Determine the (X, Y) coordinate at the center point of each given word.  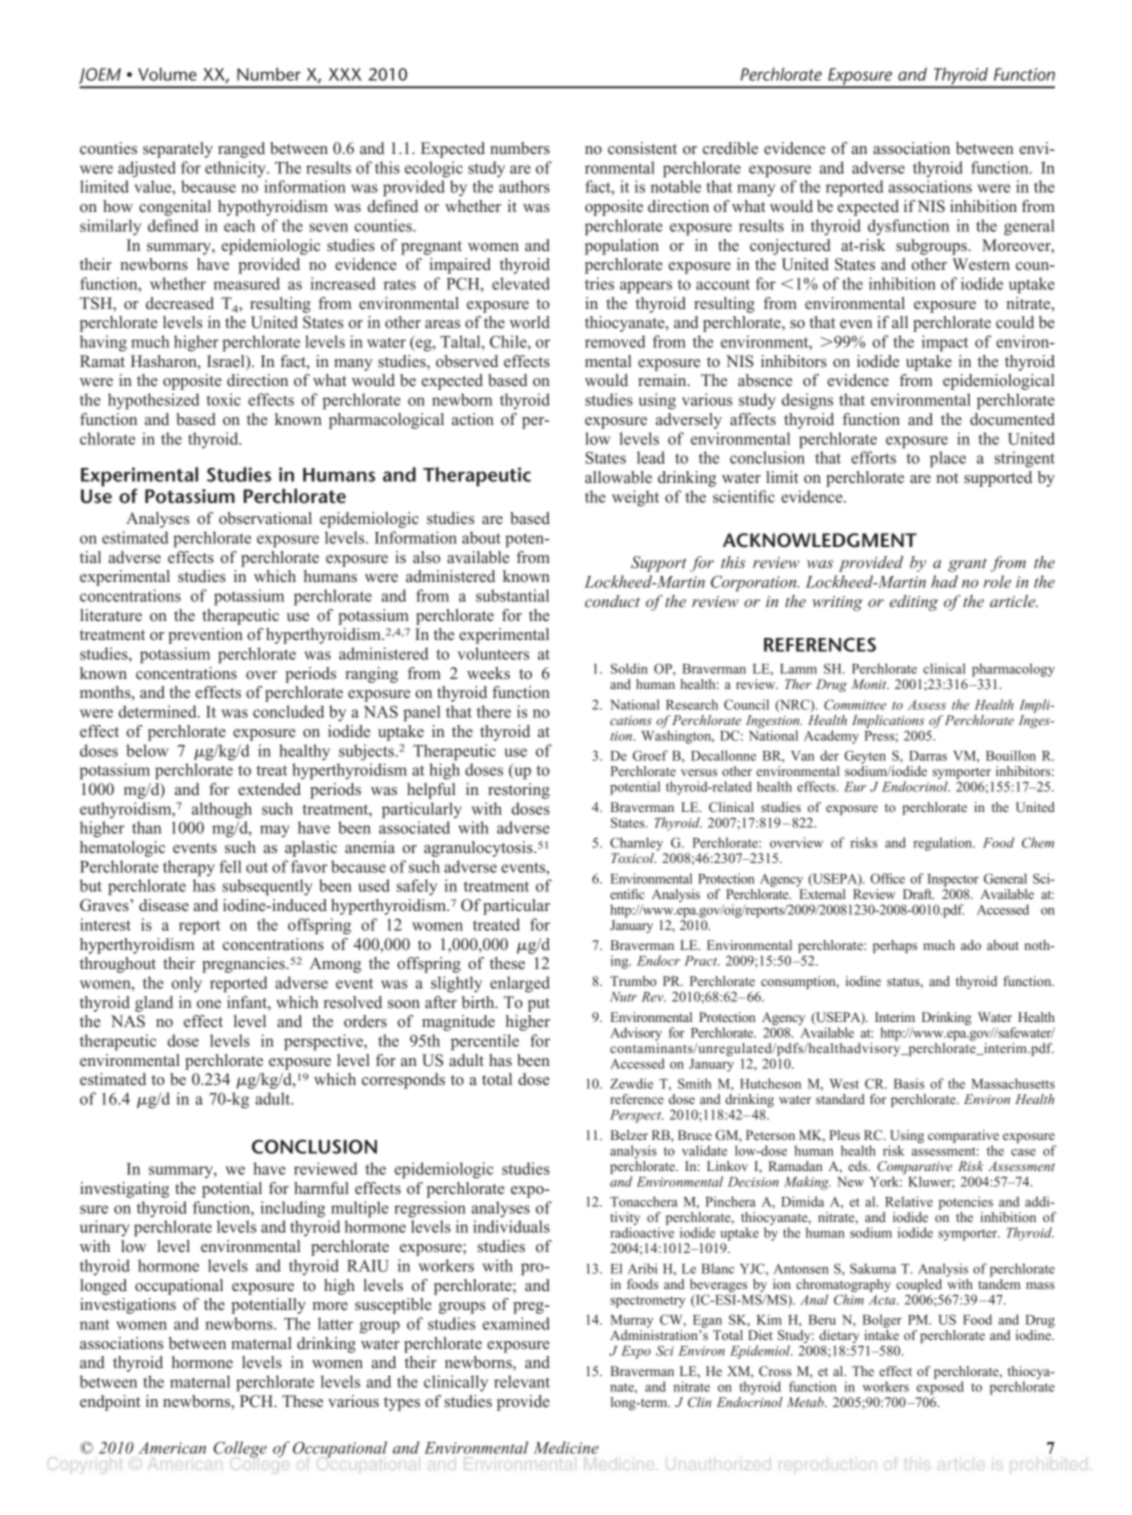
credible (730, 148)
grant (967, 565)
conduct (612, 601)
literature (111, 615)
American (172, 1448)
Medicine (566, 1447)
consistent (642, 148)
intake (881, 1335)
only (186, 984)
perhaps (895, 946)
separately (178, 150)
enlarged (520, 984)
